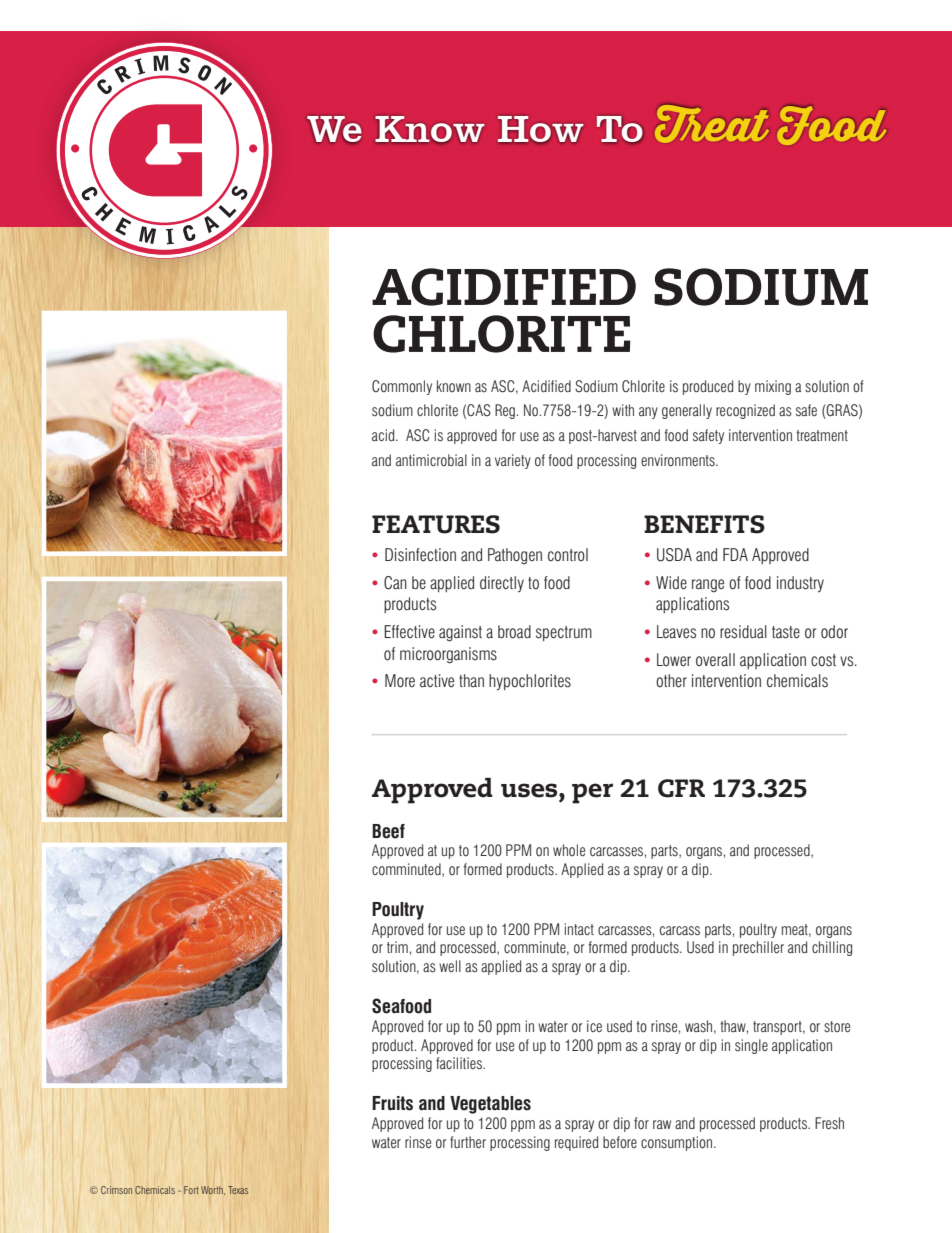 This screenshot has height=1233, width=952. What do you see at coordinates (402, 387) in the screenshot?
I see `Commonly` at bounding box center [402, 387].
